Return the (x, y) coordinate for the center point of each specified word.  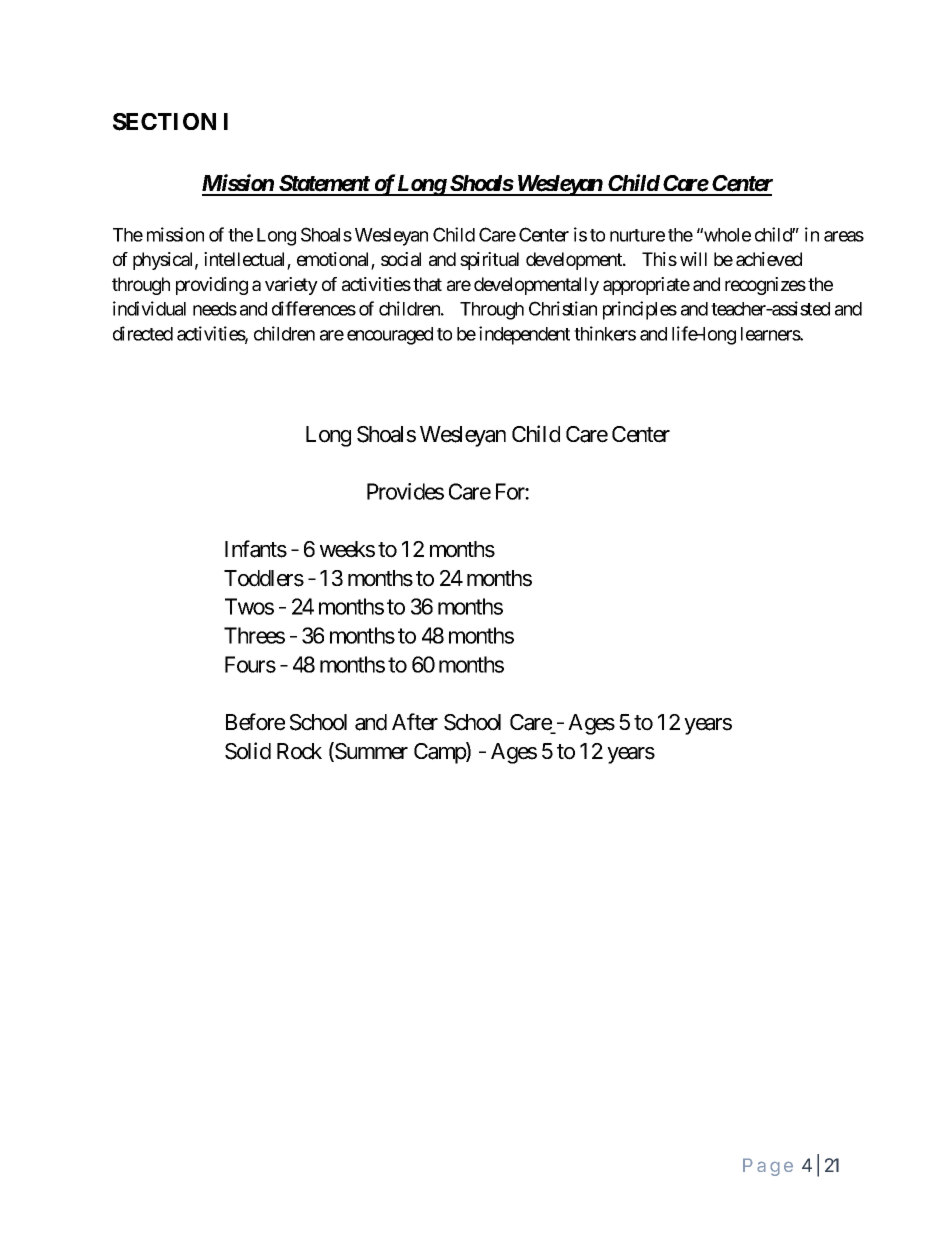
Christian (563, 308)
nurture (637, 235)
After (415, 722)
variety (291, 286)
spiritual (489, 261)
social (401, 259)
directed (143, 333)
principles (640, 310)
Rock (299, 751)
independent (524, 335)
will (693, 259)
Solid (248, 751)
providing (212, 286)
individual (149, 308)
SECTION (164, 122)
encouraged (390, 336)
